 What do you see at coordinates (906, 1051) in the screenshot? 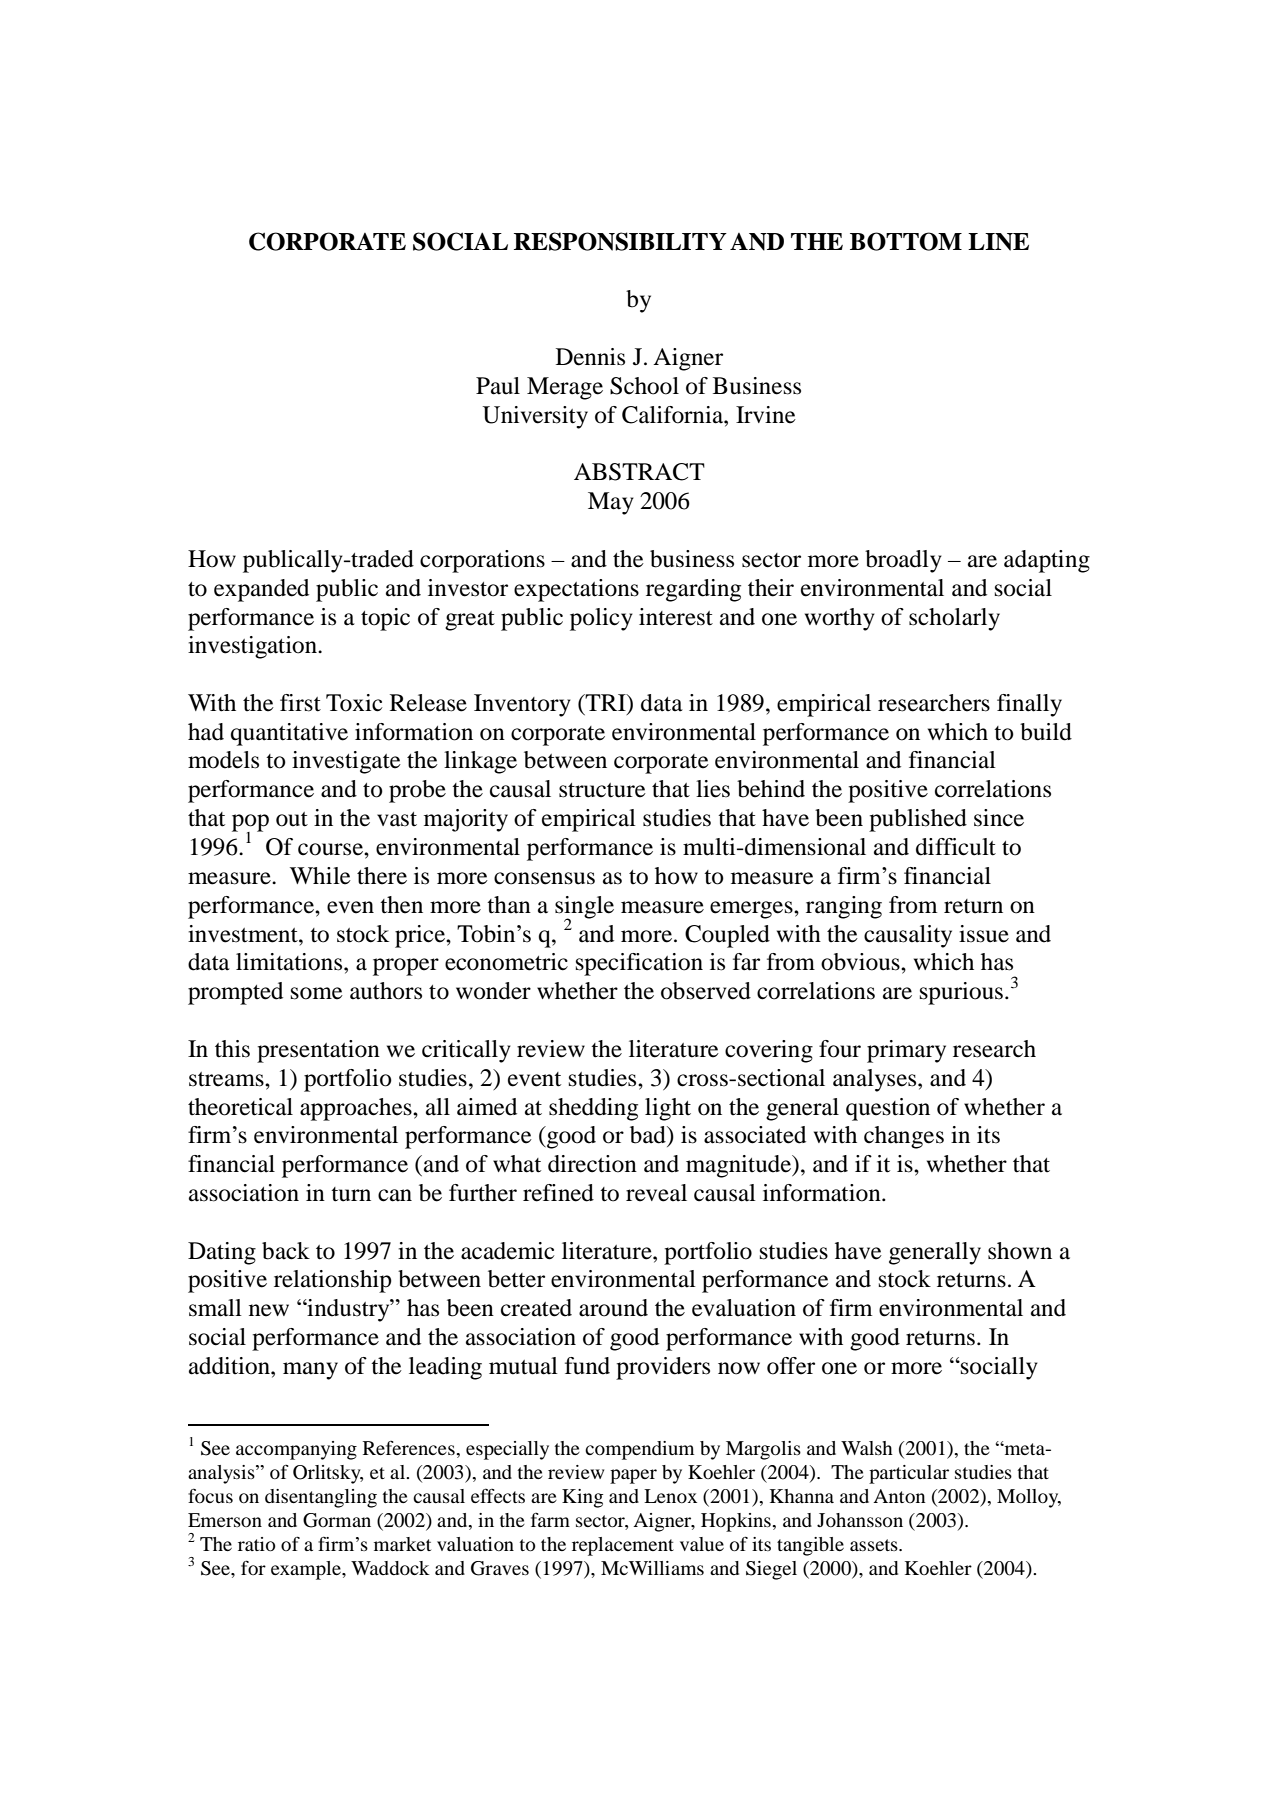
I see `primary` at bounding box center [906, 1051].
